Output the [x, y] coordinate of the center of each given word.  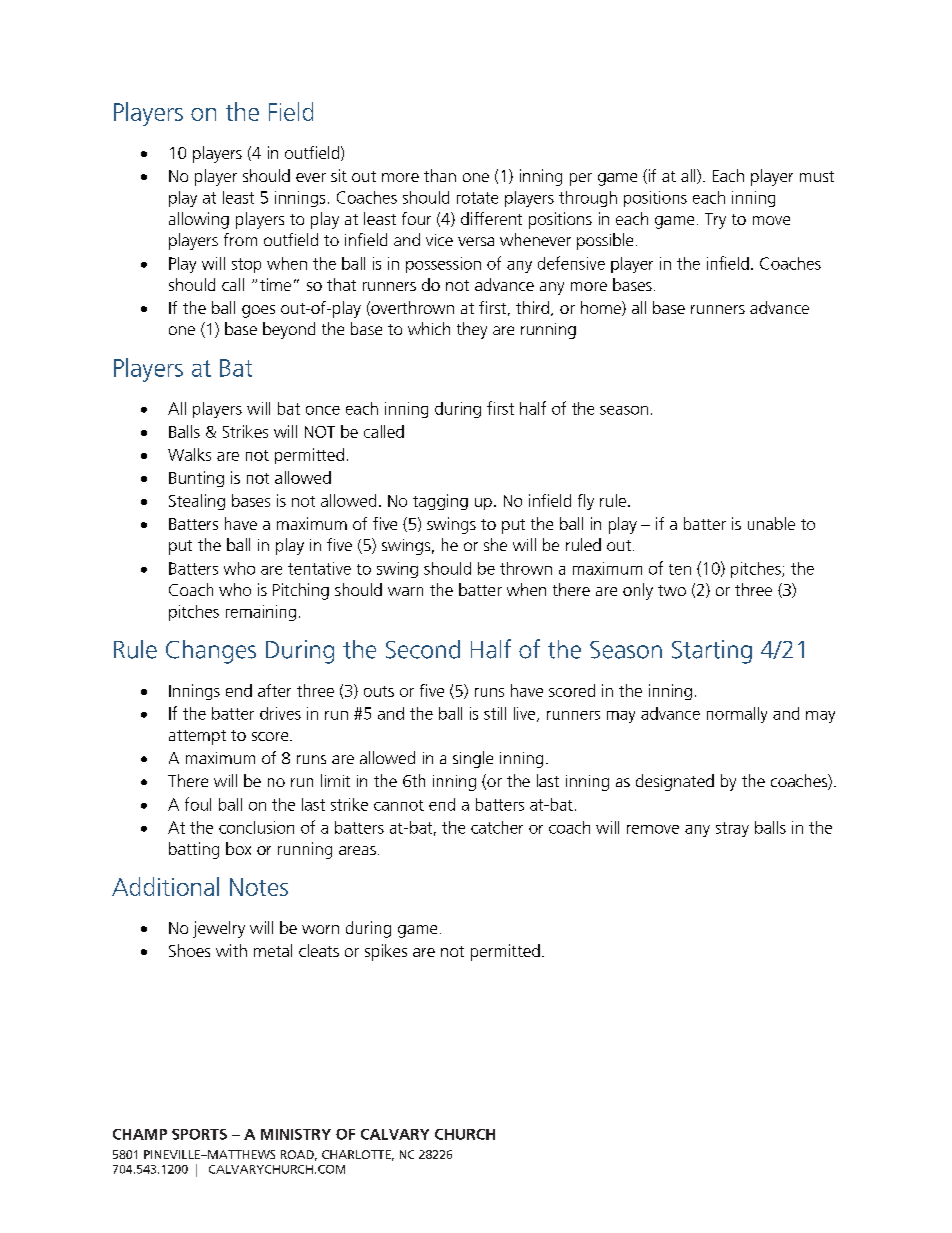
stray [732, 829]
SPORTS [199, 1134]
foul [198, 804]
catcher [497, 827]
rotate [477, 198]
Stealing [197, 502]
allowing [199, 220]
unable [771, 523]
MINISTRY [296, 1134]
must [817, 176]
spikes [386, 952]
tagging [440, 502]
